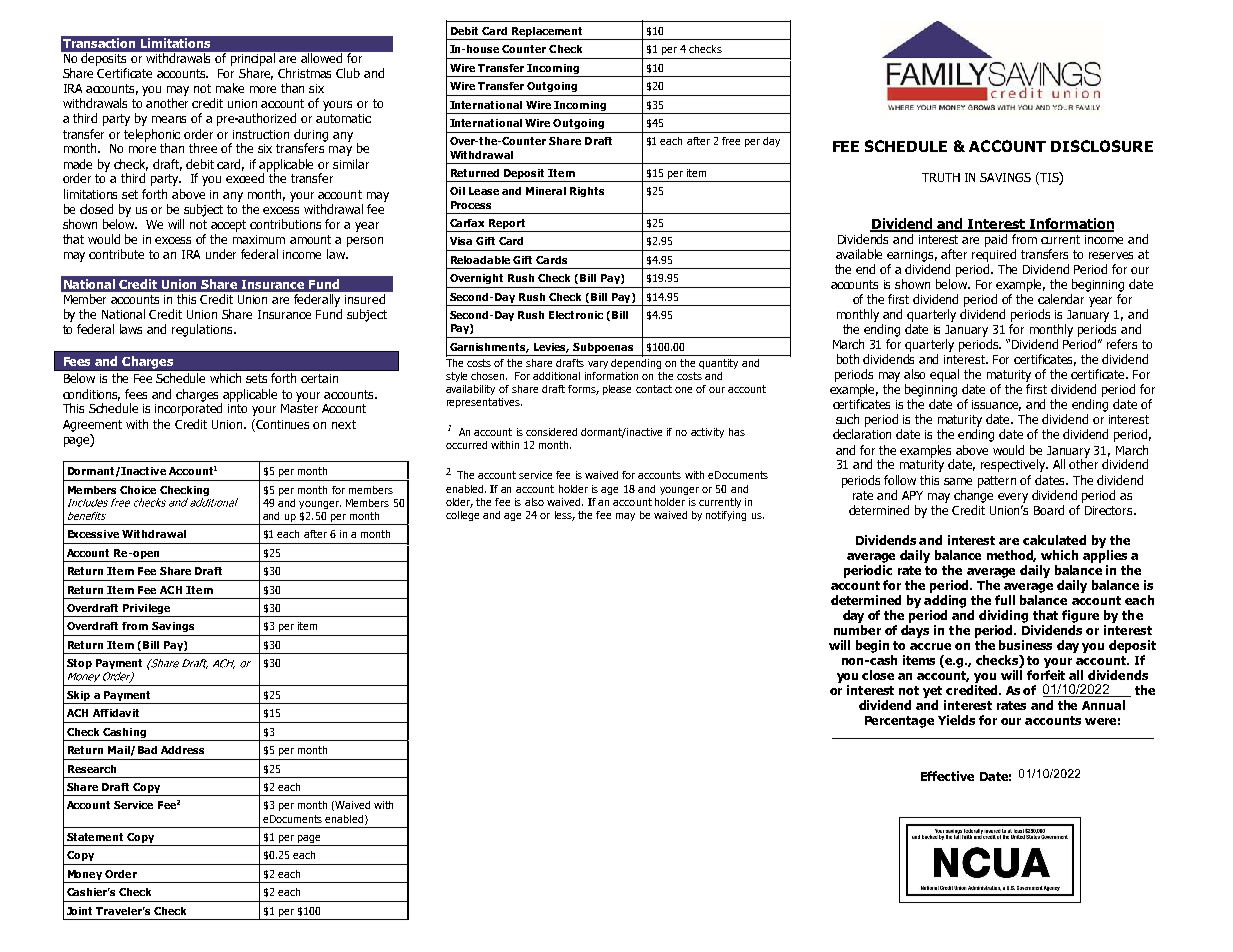 The image size is (1233, 952). Describe the element at coordinates (147, 610) in the page. I see `Privilege` at that location.
